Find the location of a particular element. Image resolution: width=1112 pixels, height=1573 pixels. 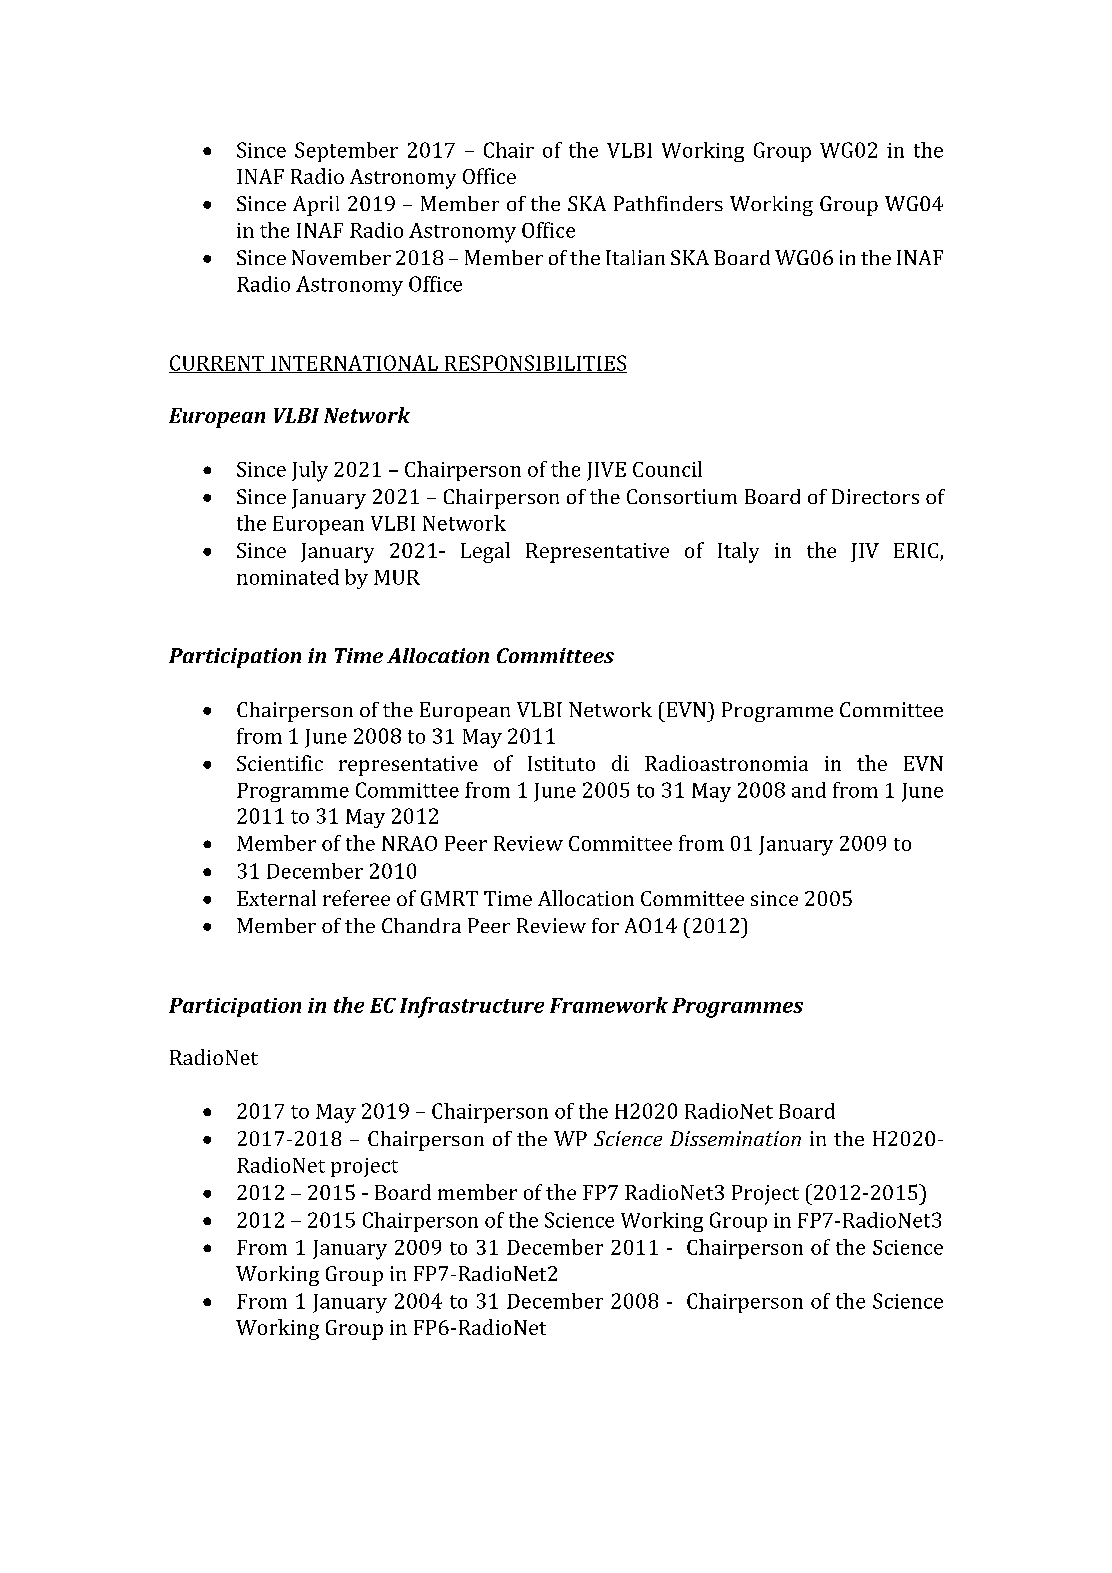

Pathfinders is located at coordinates (668, 203).
